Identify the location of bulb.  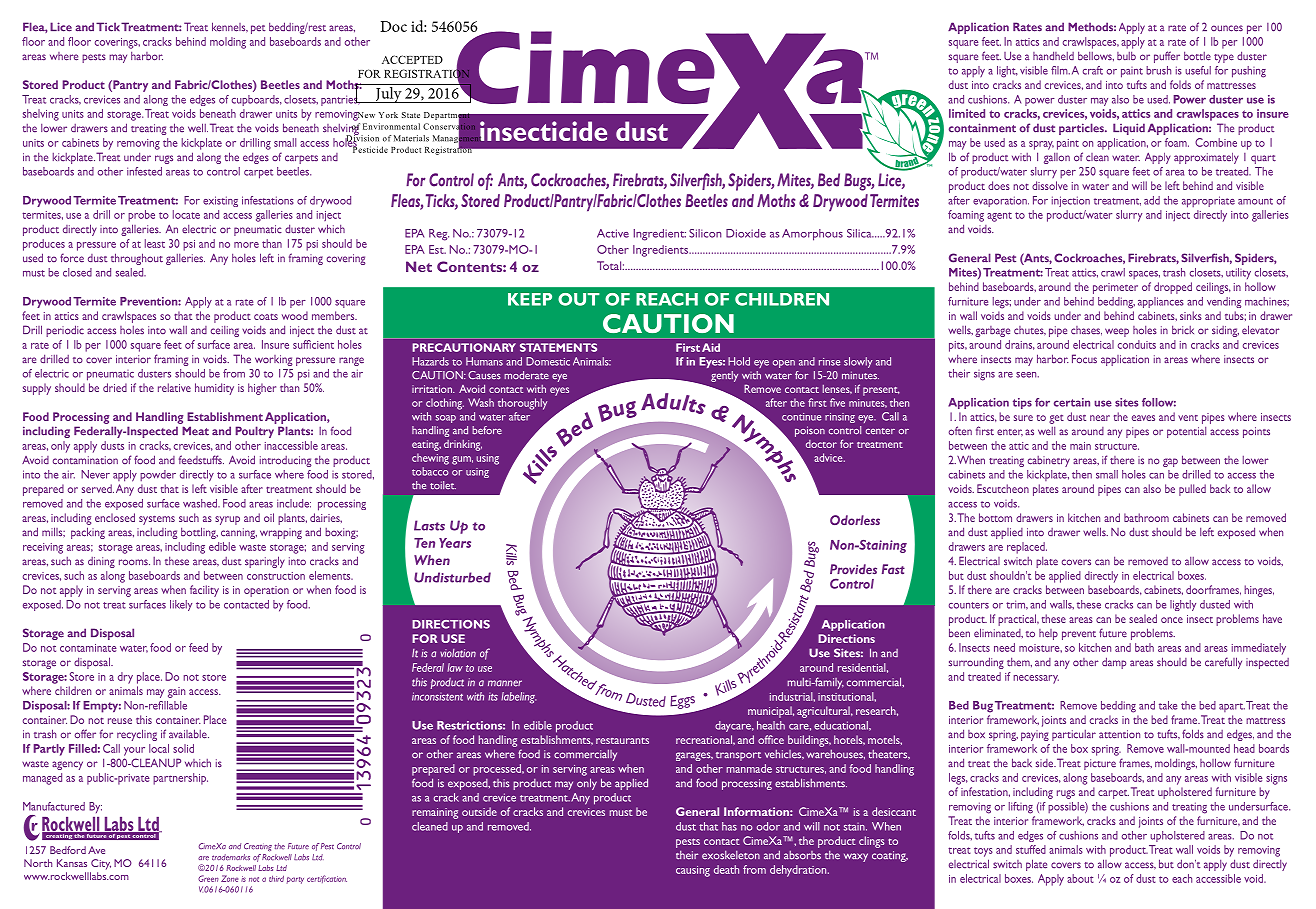
(1126, 56).
